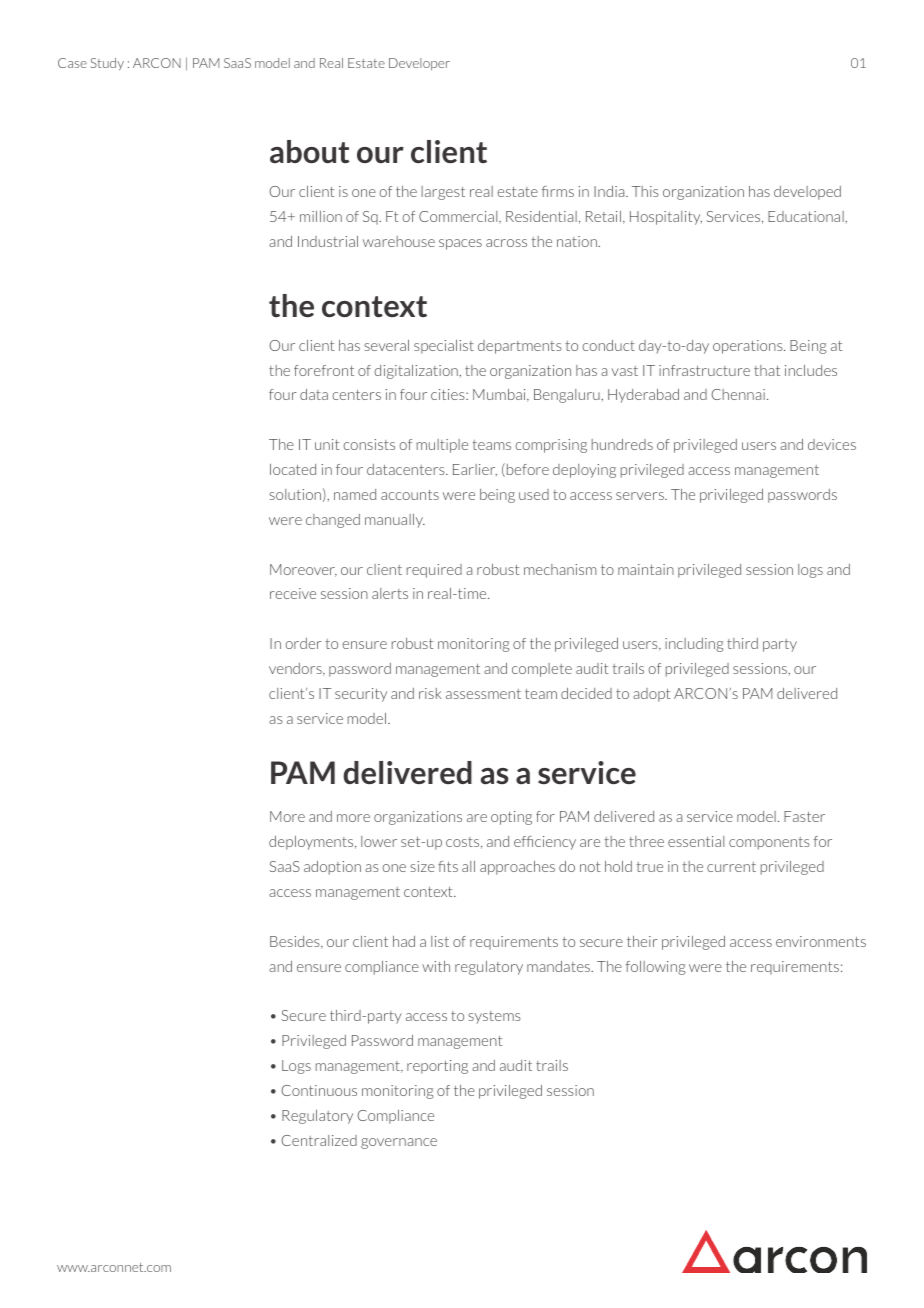  Describe the element at coordinates (807, 193) in the screenshot. I see `developed` at that location.
